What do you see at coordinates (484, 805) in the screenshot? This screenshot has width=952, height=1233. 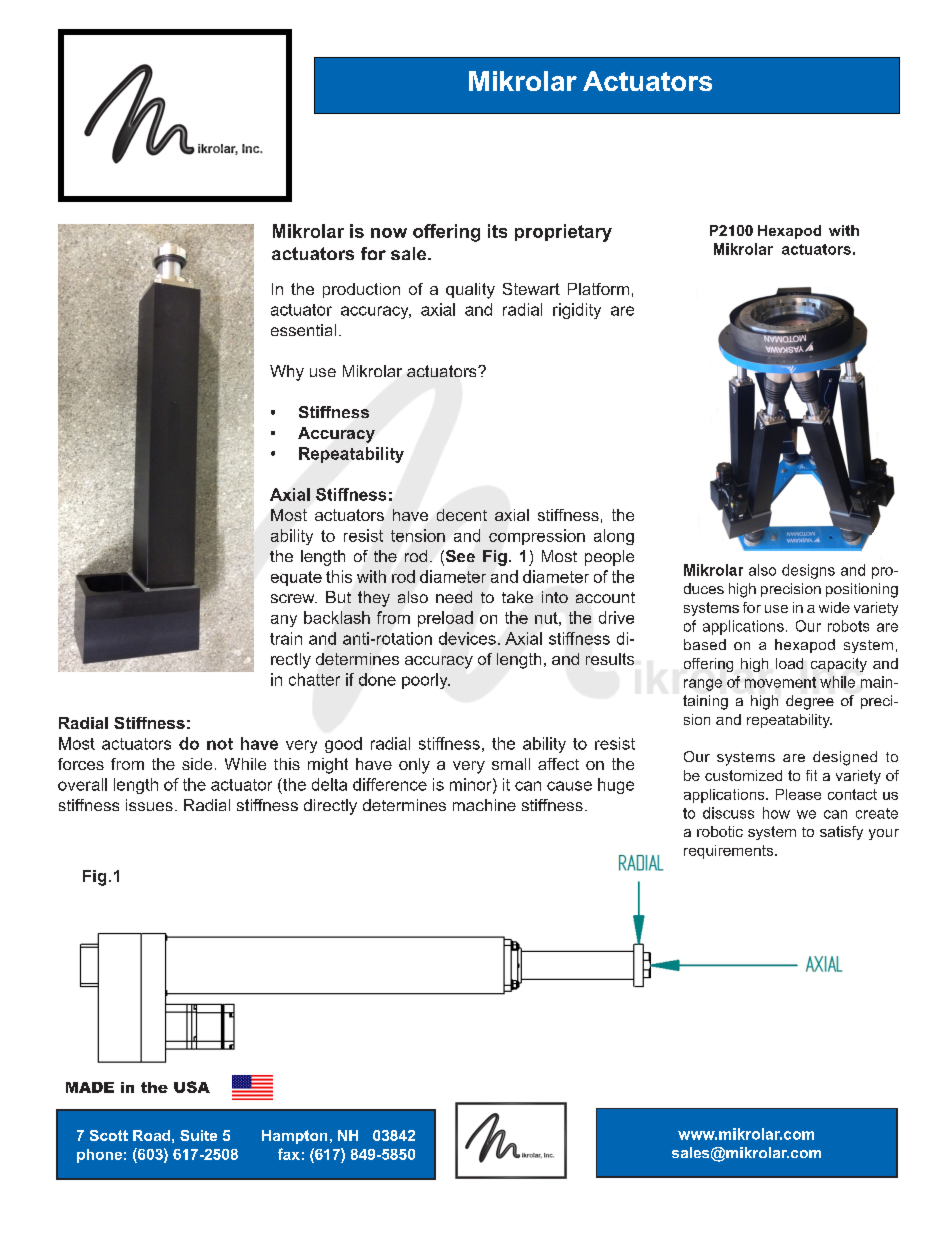 I see `machine` at bounding box center [484, 805].
